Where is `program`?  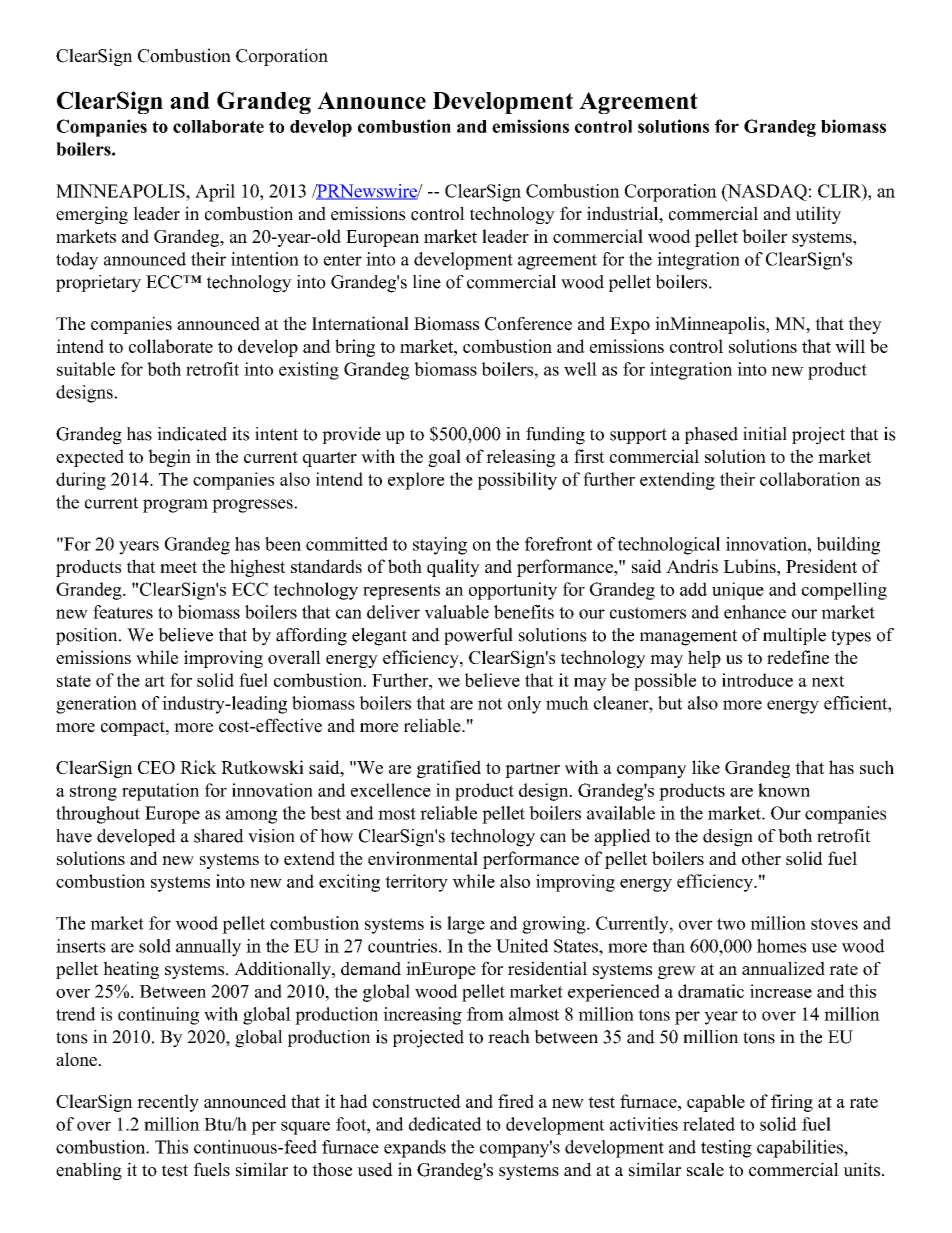
program is located at coordinates (175, 506).
